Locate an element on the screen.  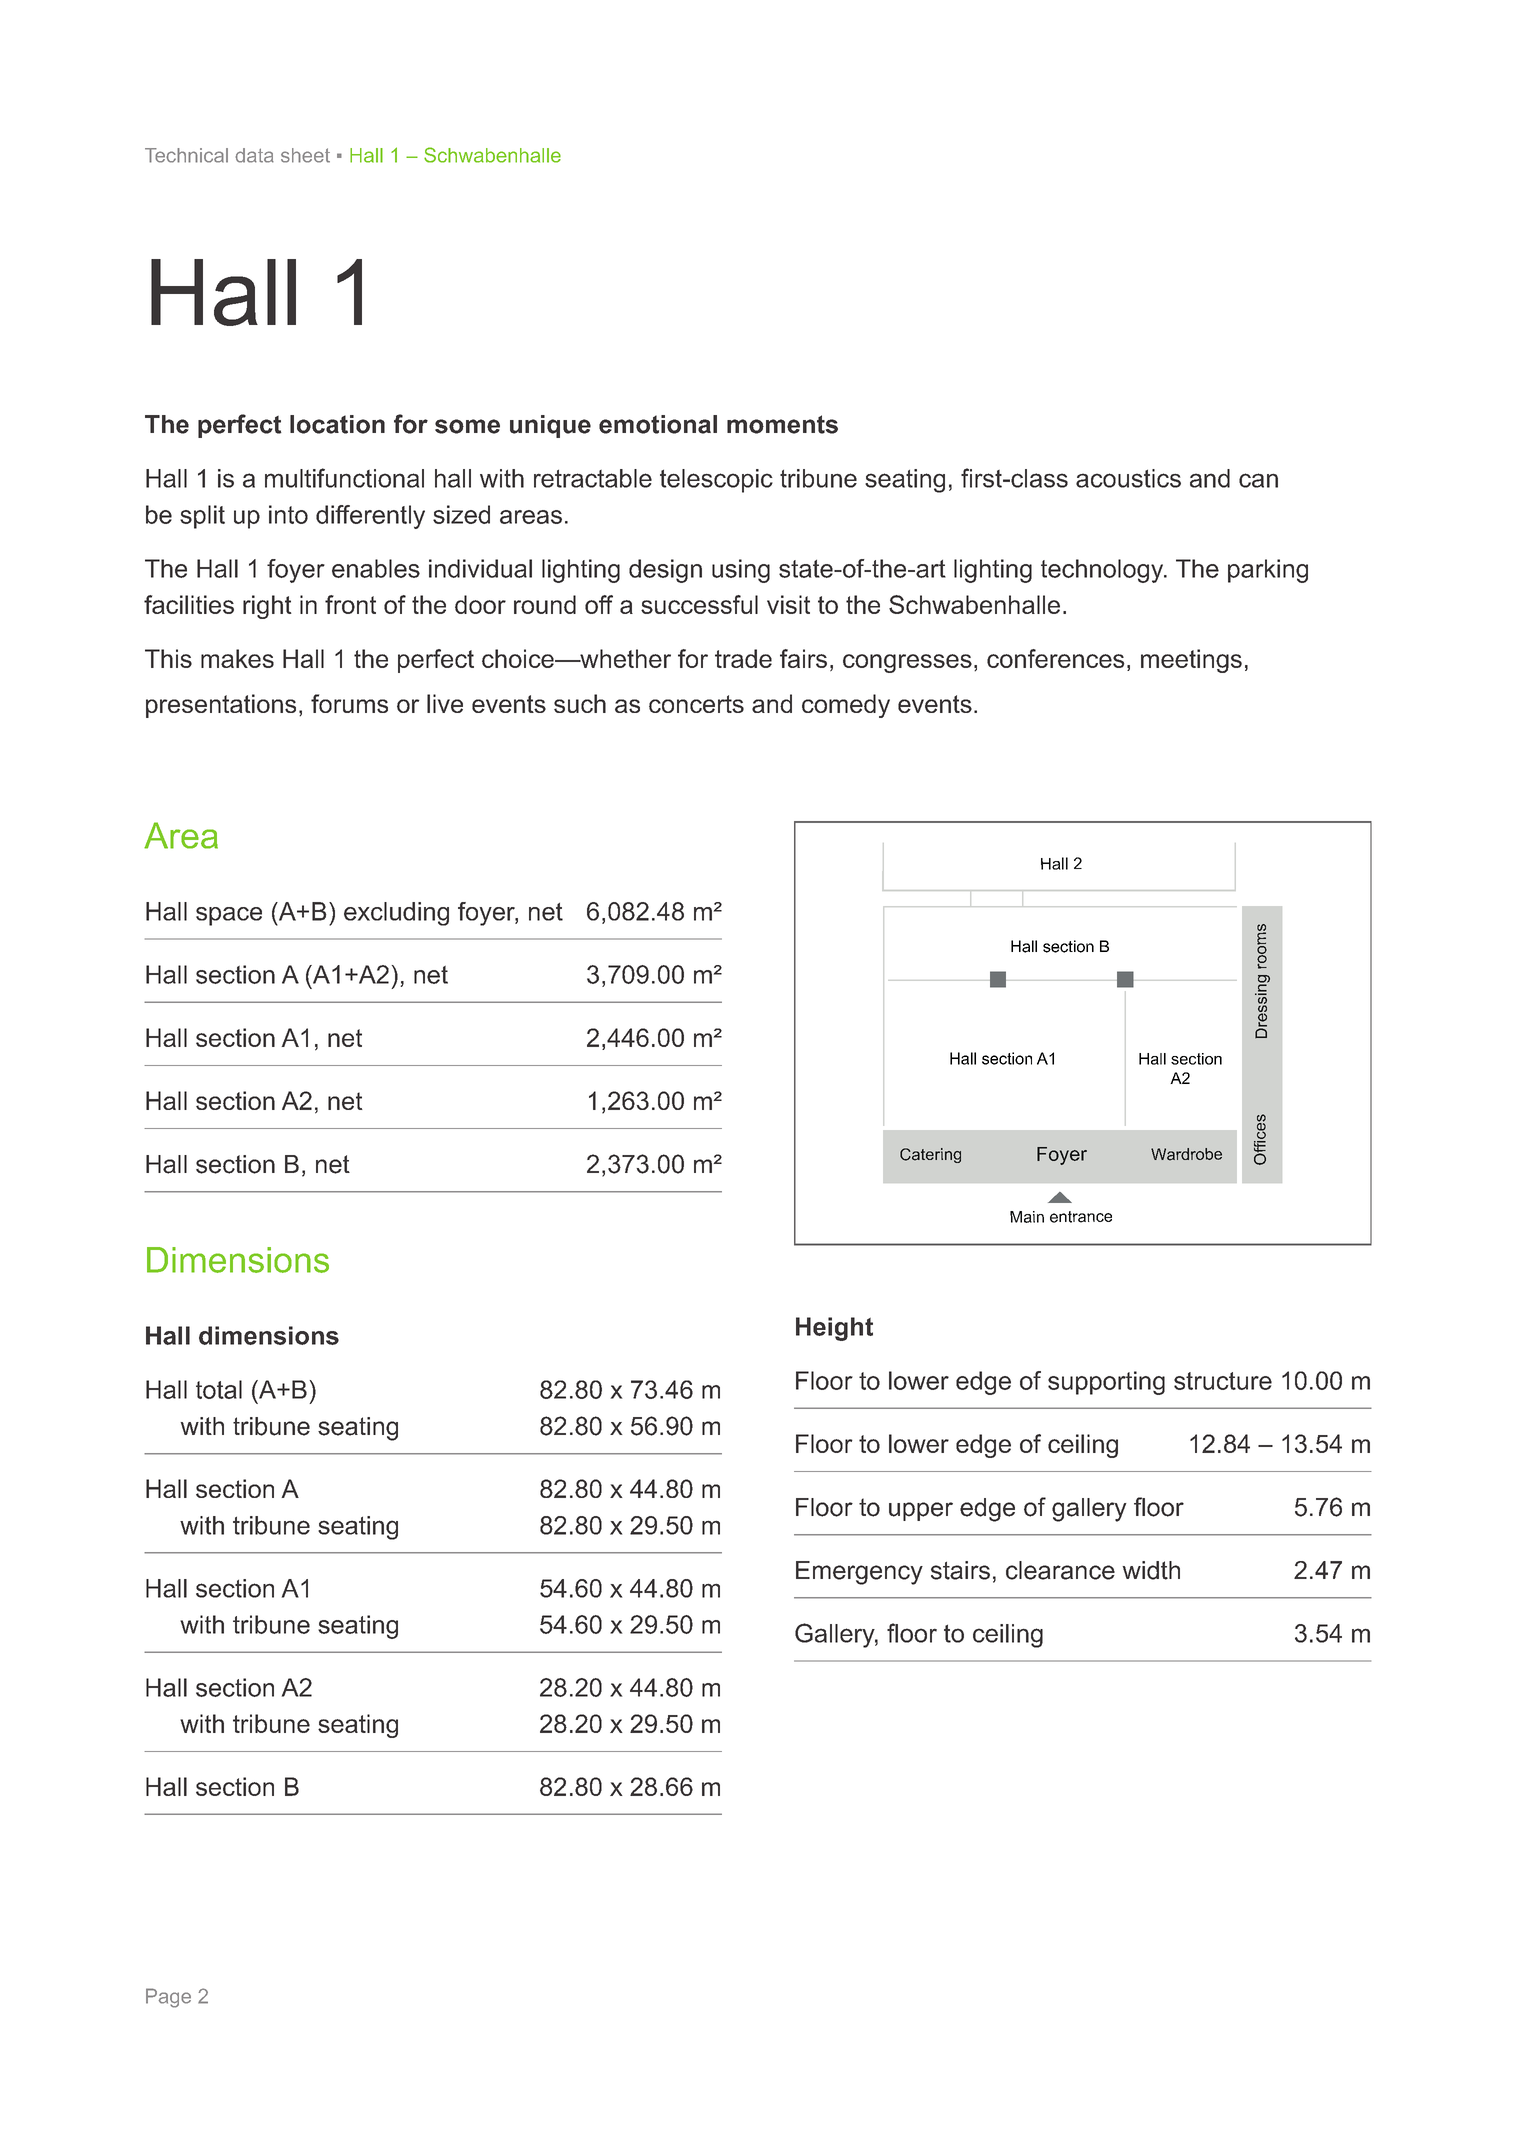
emotional is located at coordinates (658, 424).
